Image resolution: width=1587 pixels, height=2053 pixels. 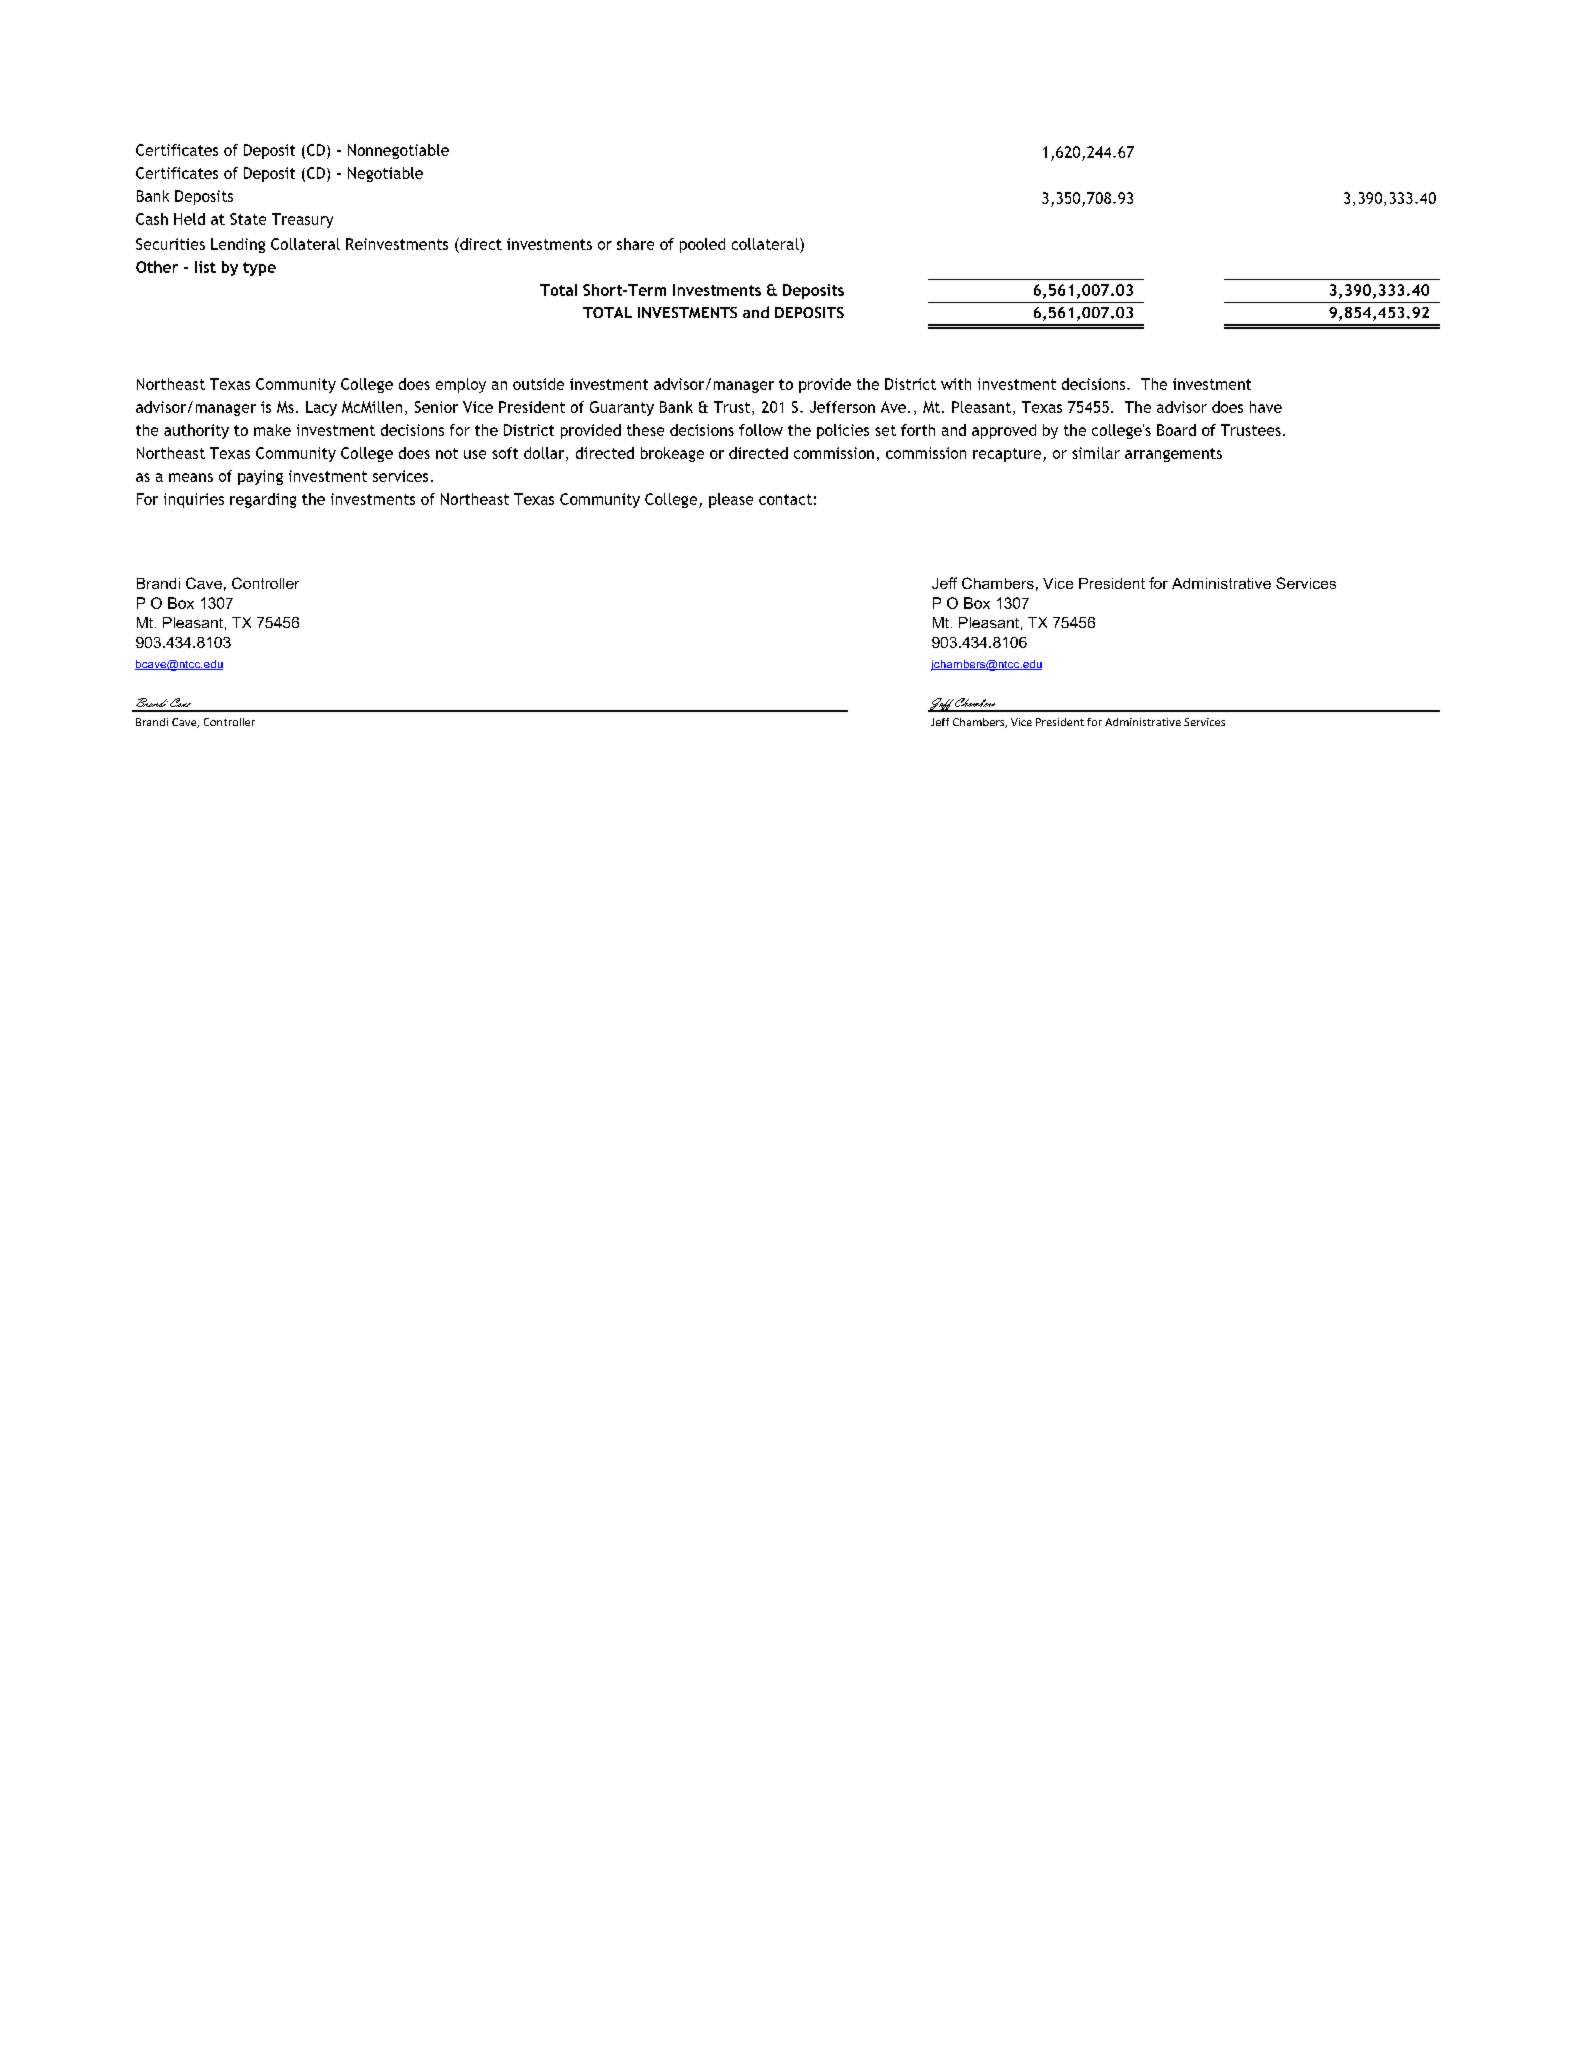 What do you see at coordinates (461, 385) in the page?
I see `employ` at bounding box center [461, 385].
